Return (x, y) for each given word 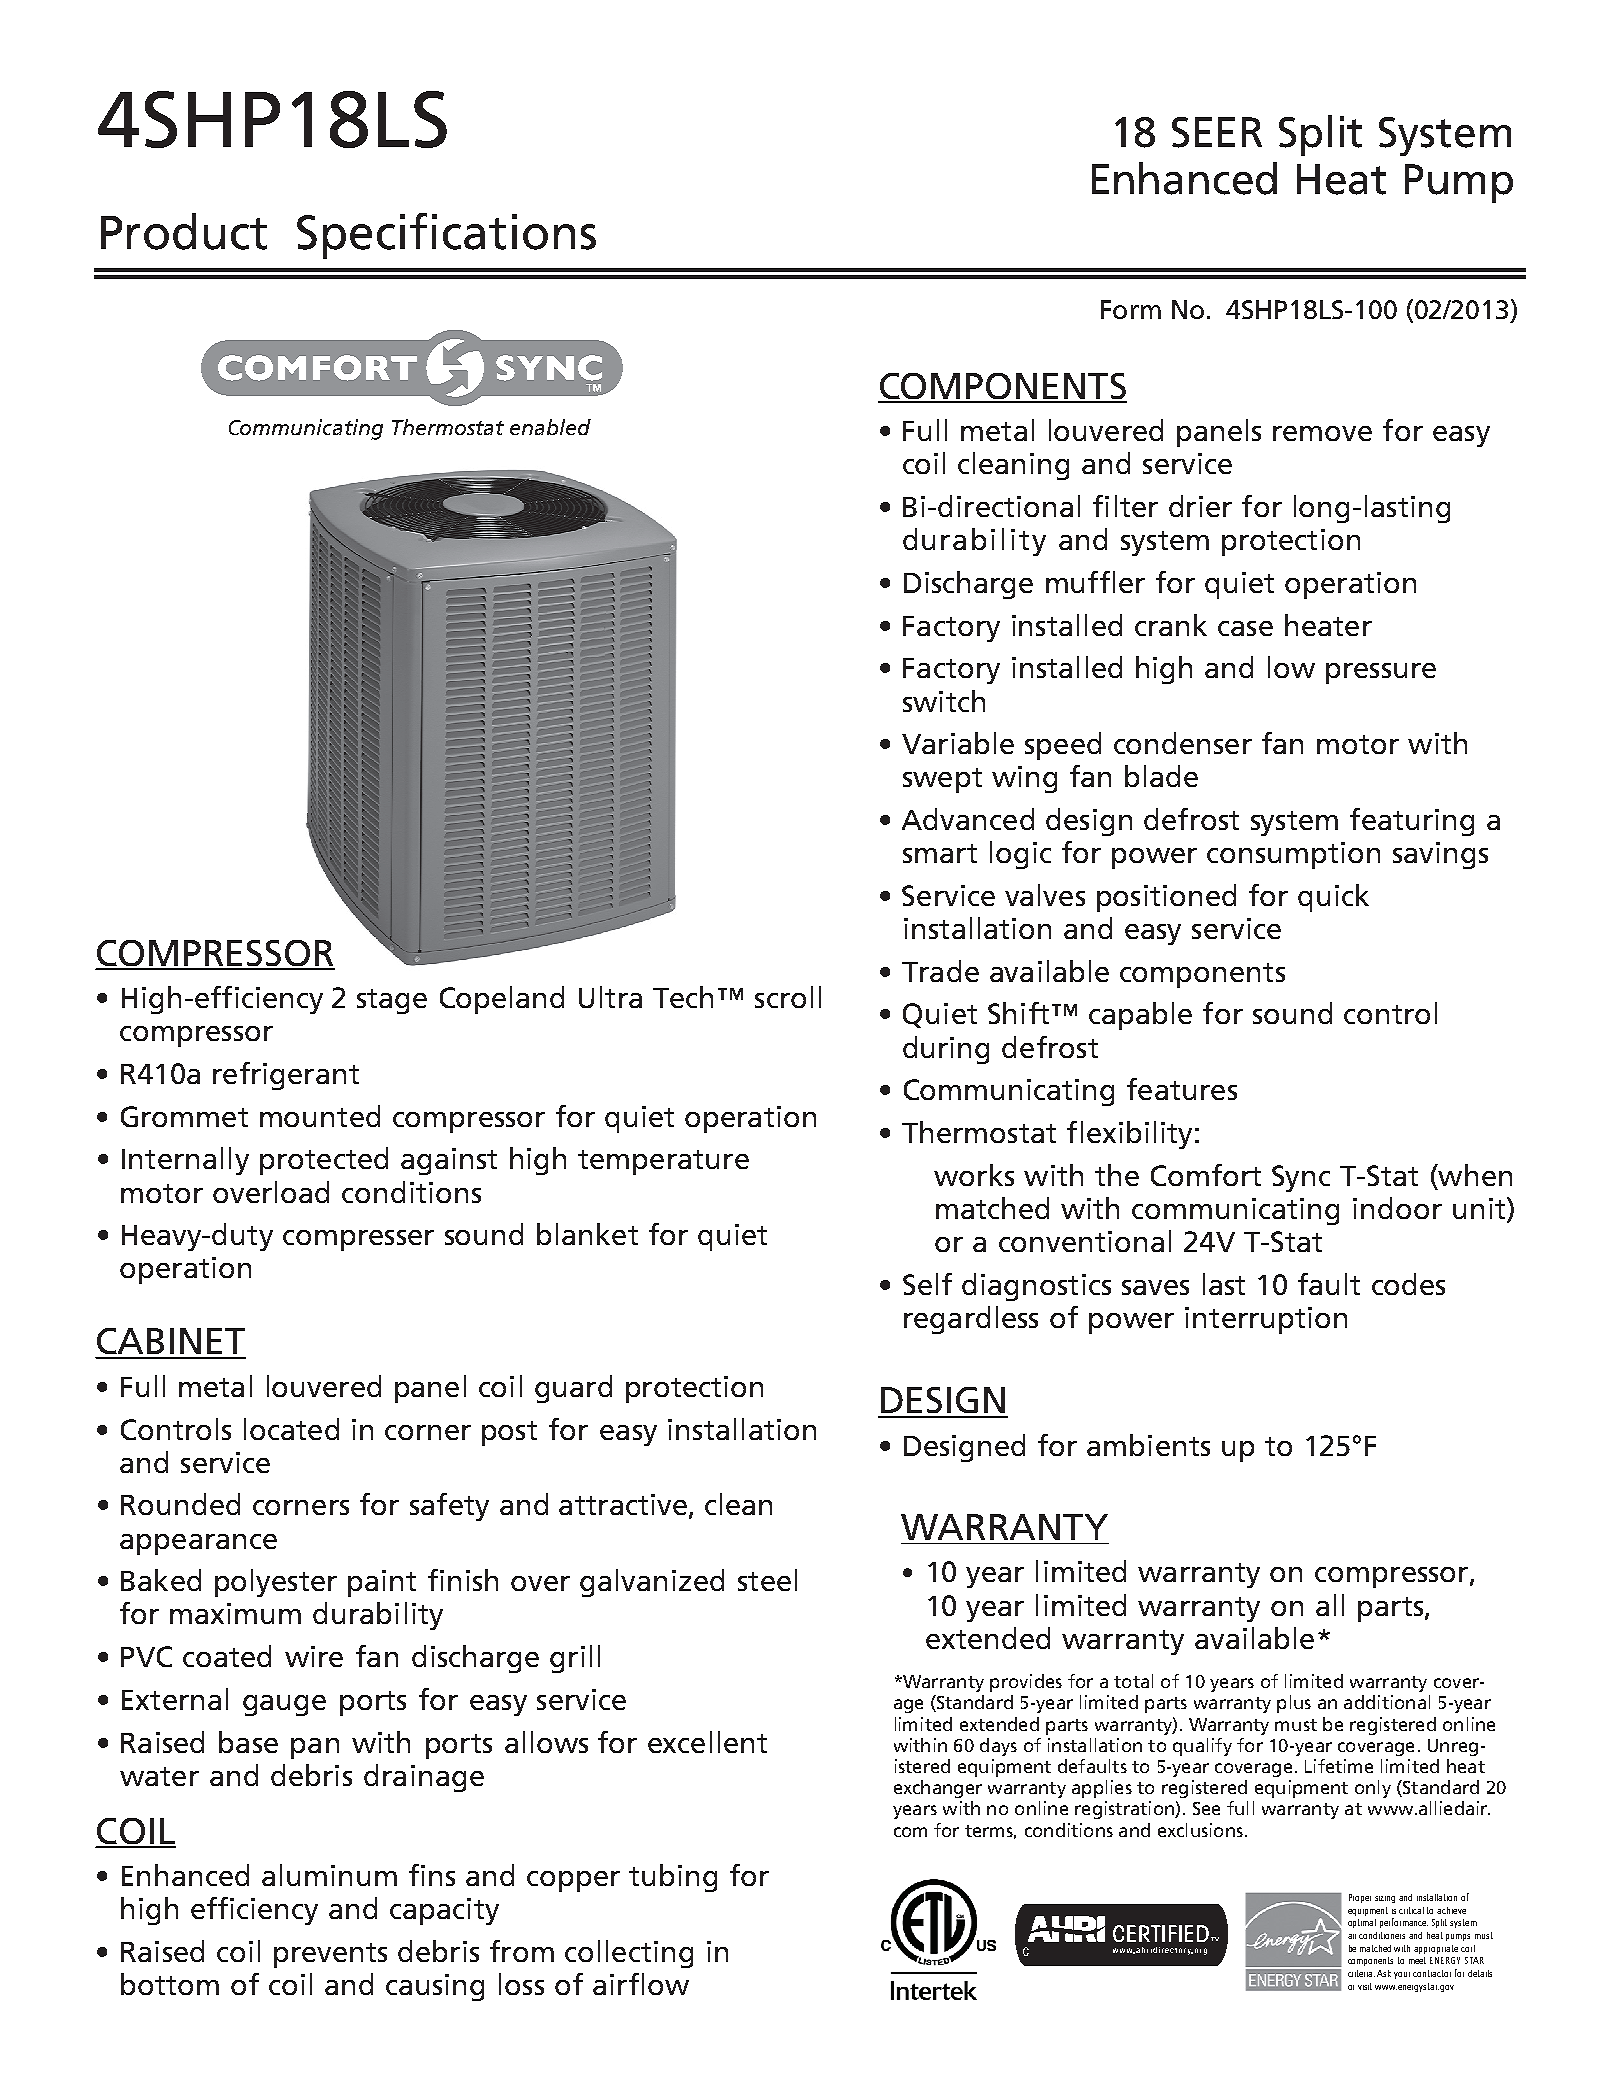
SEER (1217, 132)
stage (392, 1001)
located (291, 1429)
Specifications (446, 236)
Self (927, 1284)
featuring (1412, 822)
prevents (330, 1955)
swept (942, 780)
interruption (1266, 1320)
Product (184, 231)
